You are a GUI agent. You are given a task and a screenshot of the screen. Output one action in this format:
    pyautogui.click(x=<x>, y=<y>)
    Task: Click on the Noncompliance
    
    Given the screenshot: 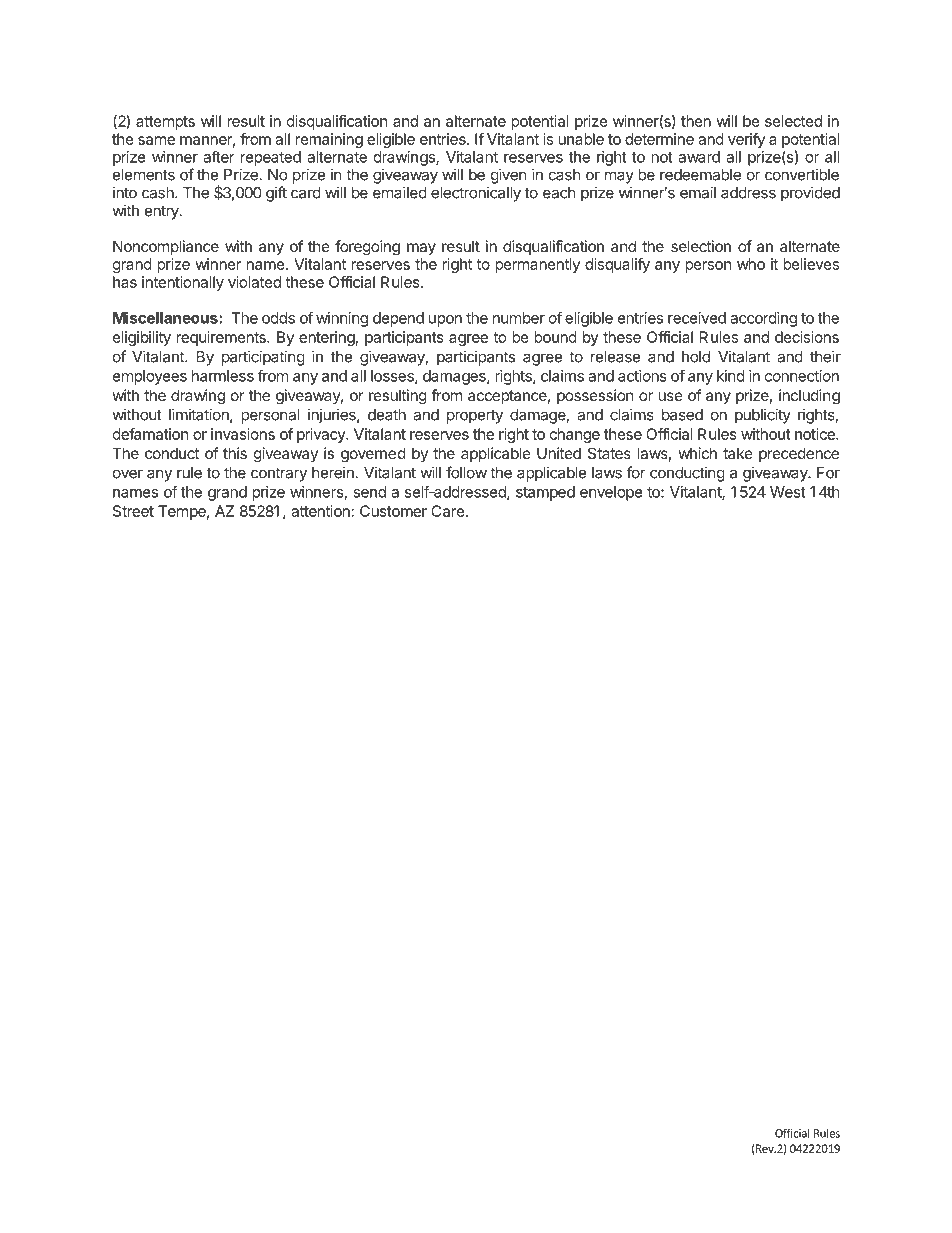 What is the action you would take?
    pyautogui.click(x=166, y=247)
